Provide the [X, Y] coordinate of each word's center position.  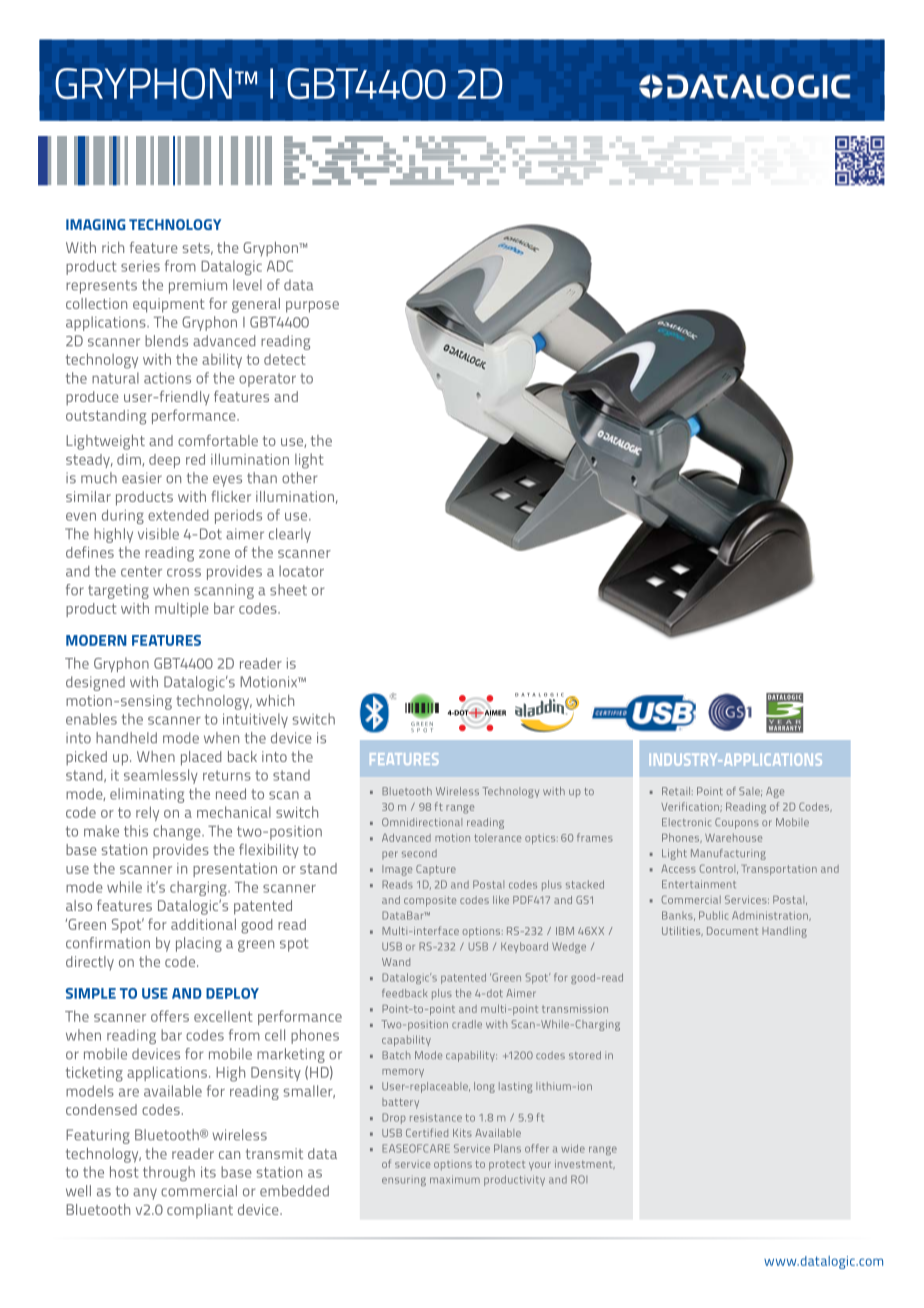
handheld [126, 738]
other [299, 478]
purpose [312, 307]
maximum [455, 1179]
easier [142, 478]
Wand [396, 962]
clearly [290, 535]
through [169, 1173]
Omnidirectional [422, 822]
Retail [676, 791]
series [140, 266]
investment [585, 1164]
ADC [280, 266]
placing [199, 944]
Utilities [682, 931]
